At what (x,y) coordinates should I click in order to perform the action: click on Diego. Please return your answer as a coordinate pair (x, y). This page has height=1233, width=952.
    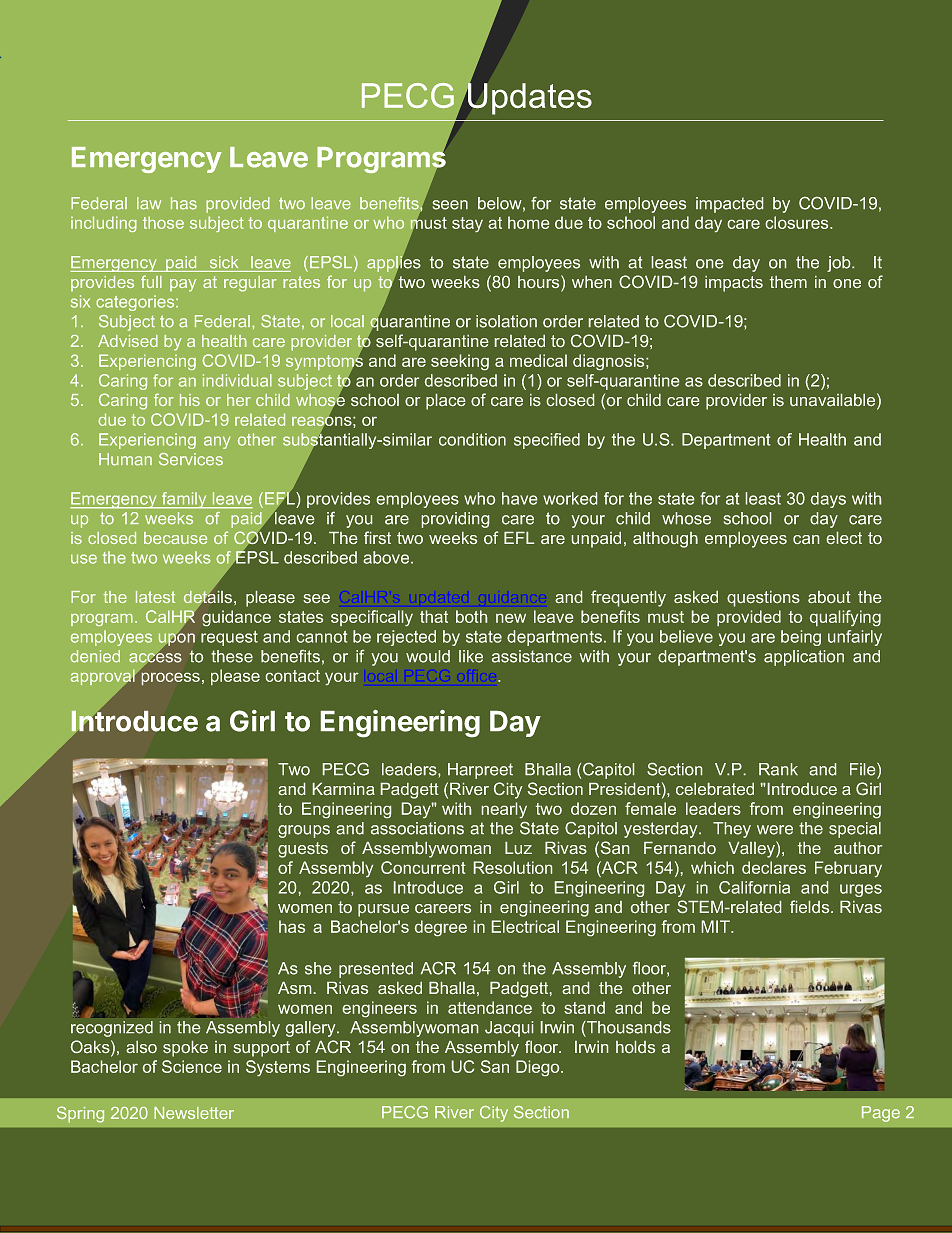
    Looking at the image, I should click on (539, 1068).
